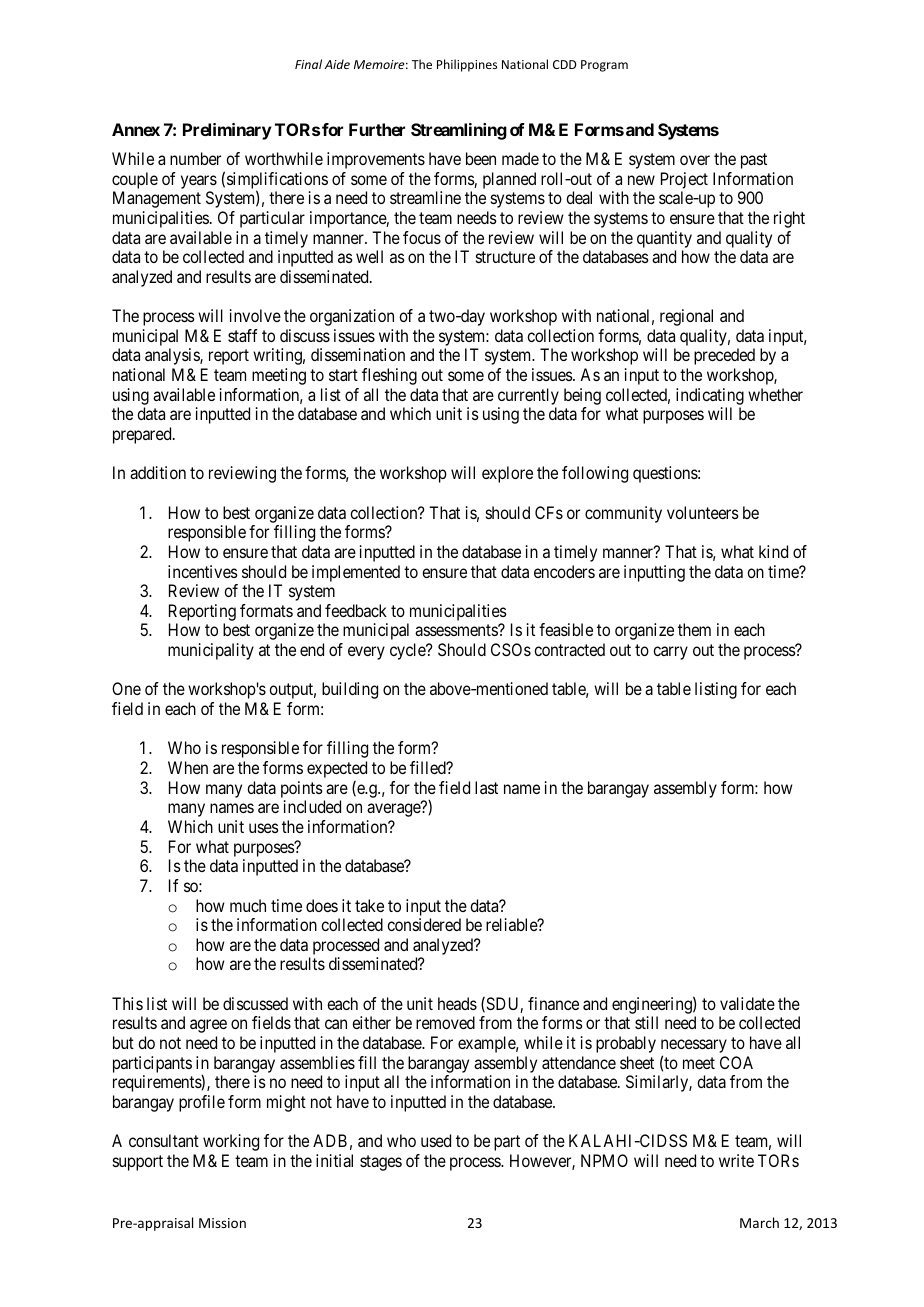 This screenshot has width=924, height=1307. I want to click on Preliminary, so click(227, 131).
